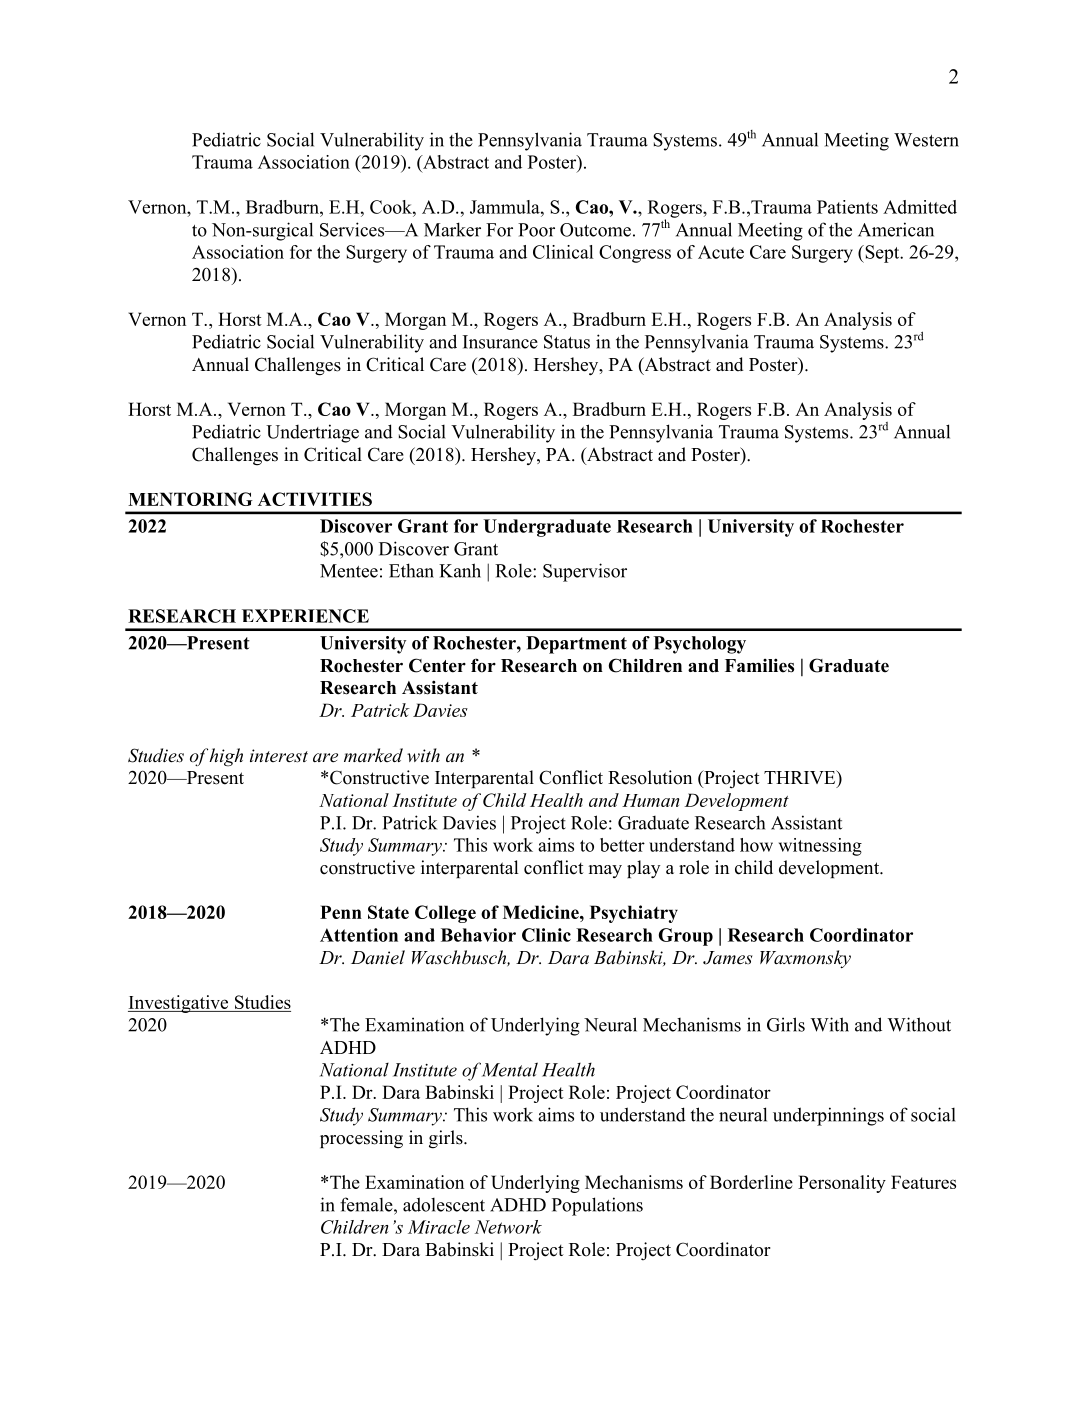 Image resolution: width=1087 pixels, height=1407 pixels. What do you see at coordinates (576, 645) in the page?
I see `Department` at bounding box center [576, 645].
